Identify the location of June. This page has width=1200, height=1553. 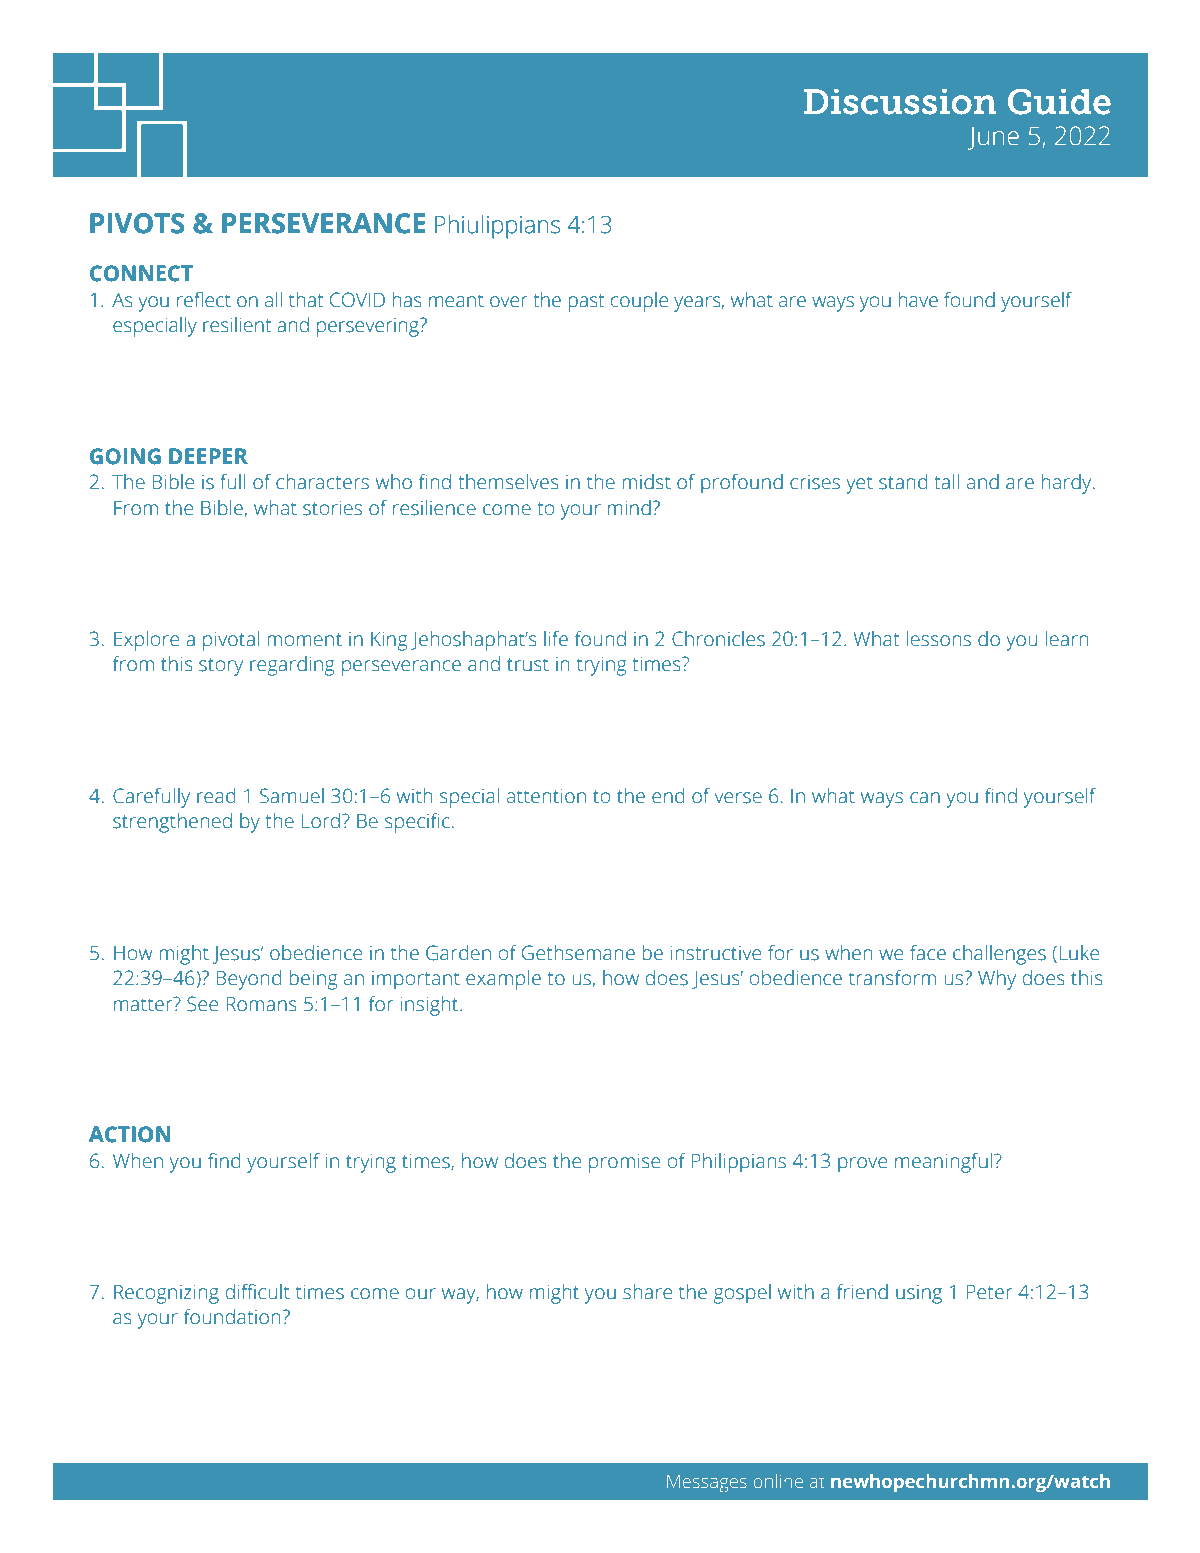
(993, 138).
